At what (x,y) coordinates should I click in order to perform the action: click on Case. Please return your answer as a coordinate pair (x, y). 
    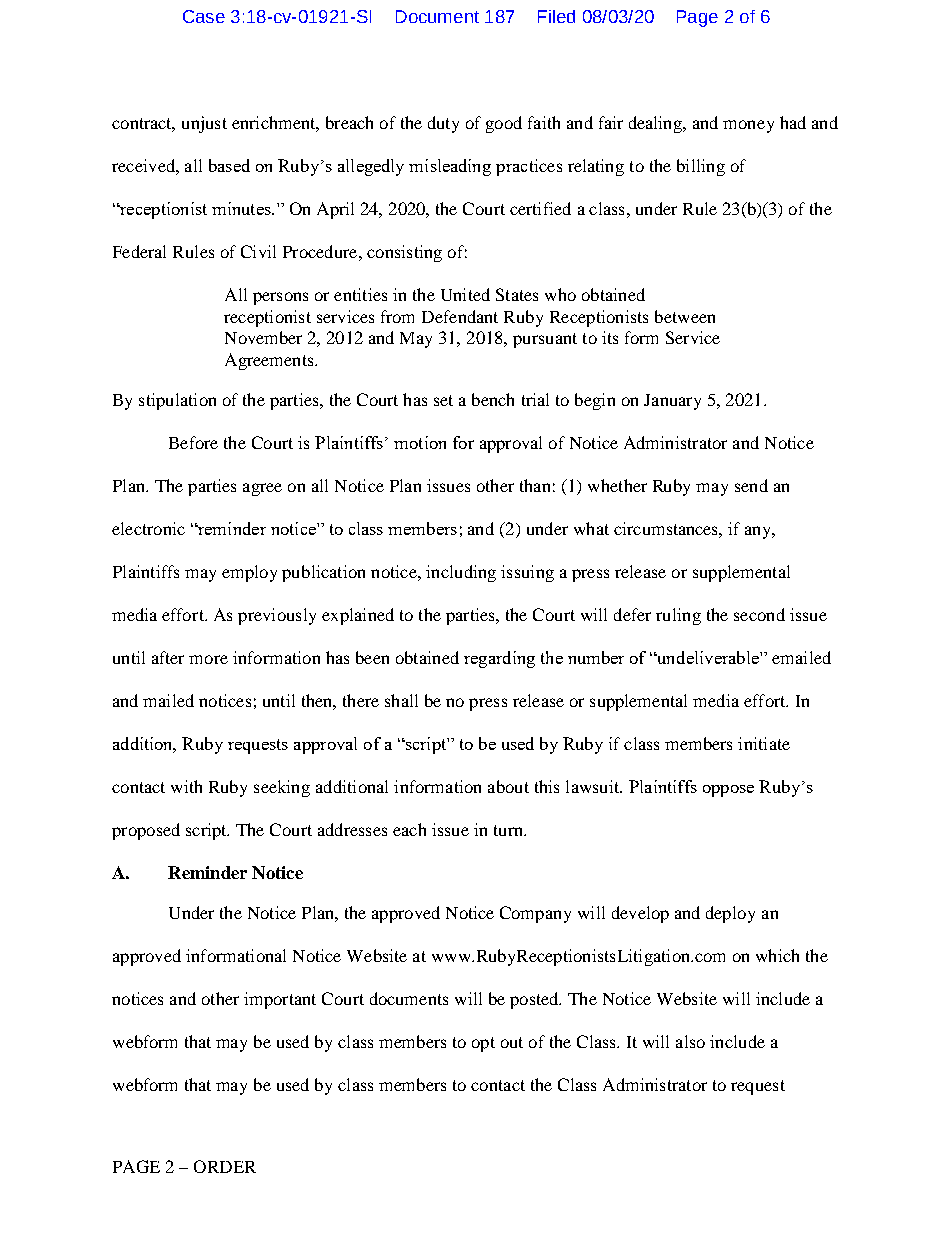
    Looking at the image, I should click on (204, 16).
